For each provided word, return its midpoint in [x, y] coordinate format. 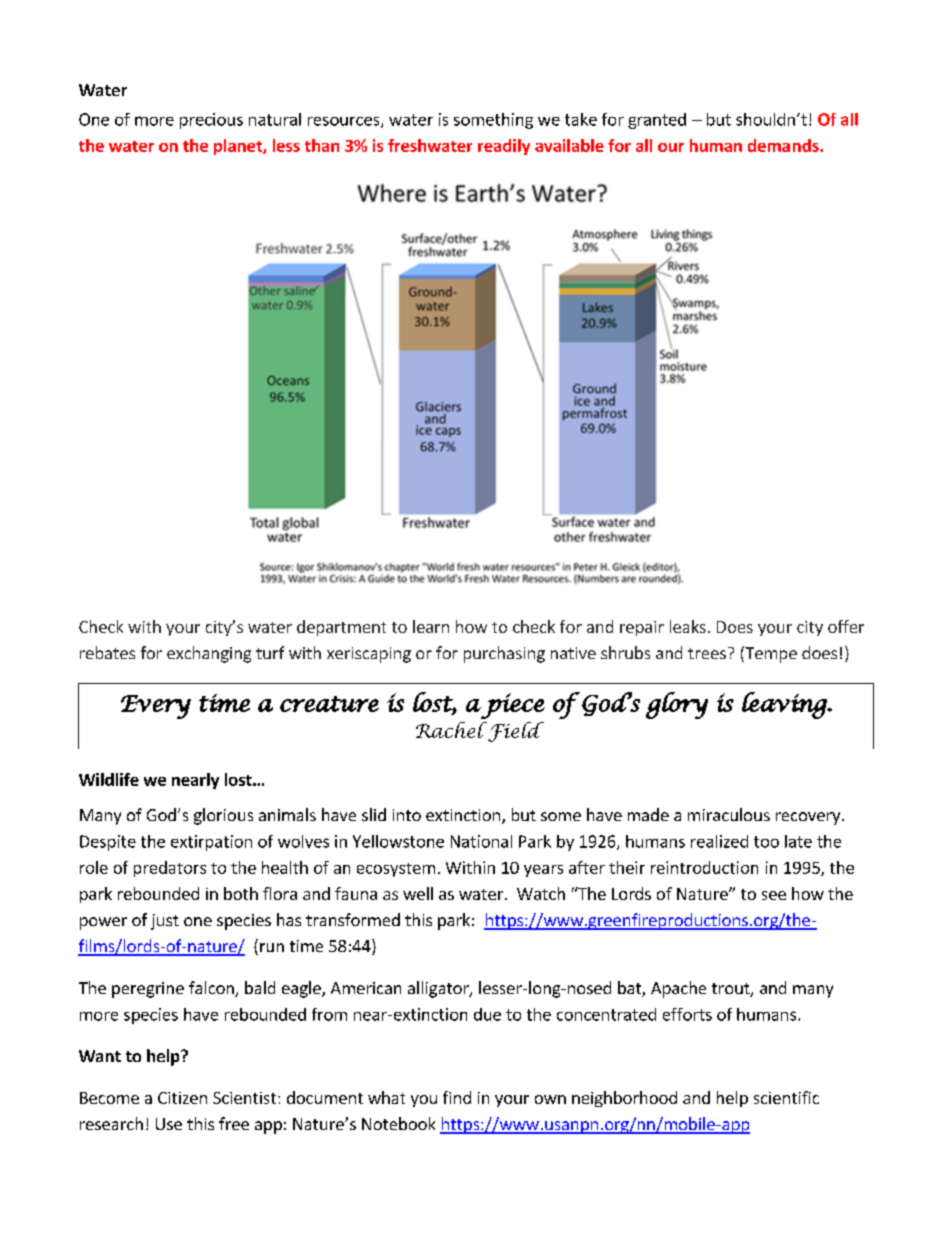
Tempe [770, 654]
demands [784, 145]
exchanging [209, 654]
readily [504, 147]
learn [431, 626]
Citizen [182, 1098]
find [457, 1097]
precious [211, 121]
